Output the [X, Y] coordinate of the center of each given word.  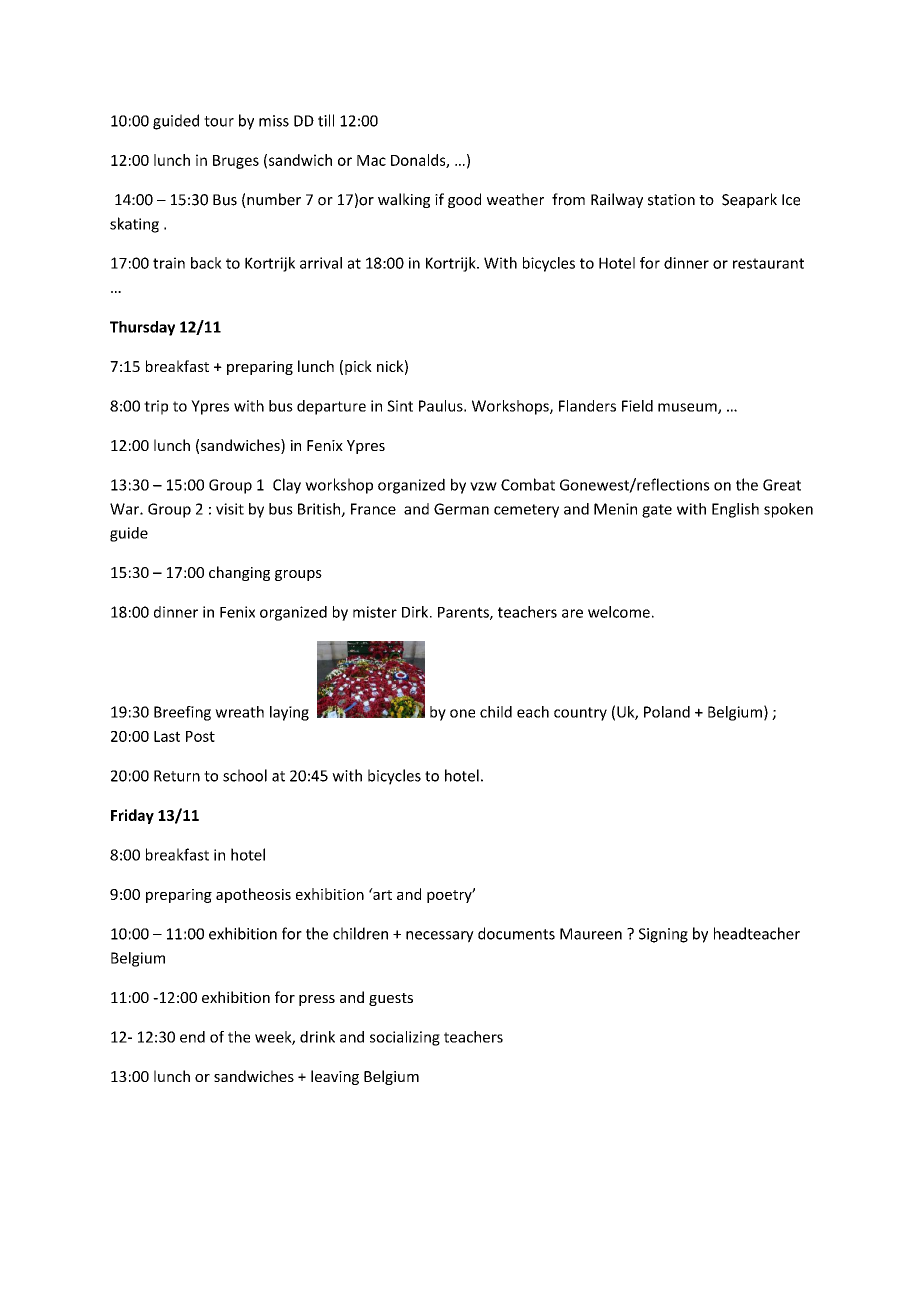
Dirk [416, 612]
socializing [405, 1038]
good [464, 200]
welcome [619, 612]
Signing [663, 935]
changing [239, 573]
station [671, 200]
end [192, 1037]
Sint [400, 406]
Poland [667, 712]
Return [177, 776]
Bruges [236, 162]
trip [156, 407]
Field [637, 406]
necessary [440, 937]
